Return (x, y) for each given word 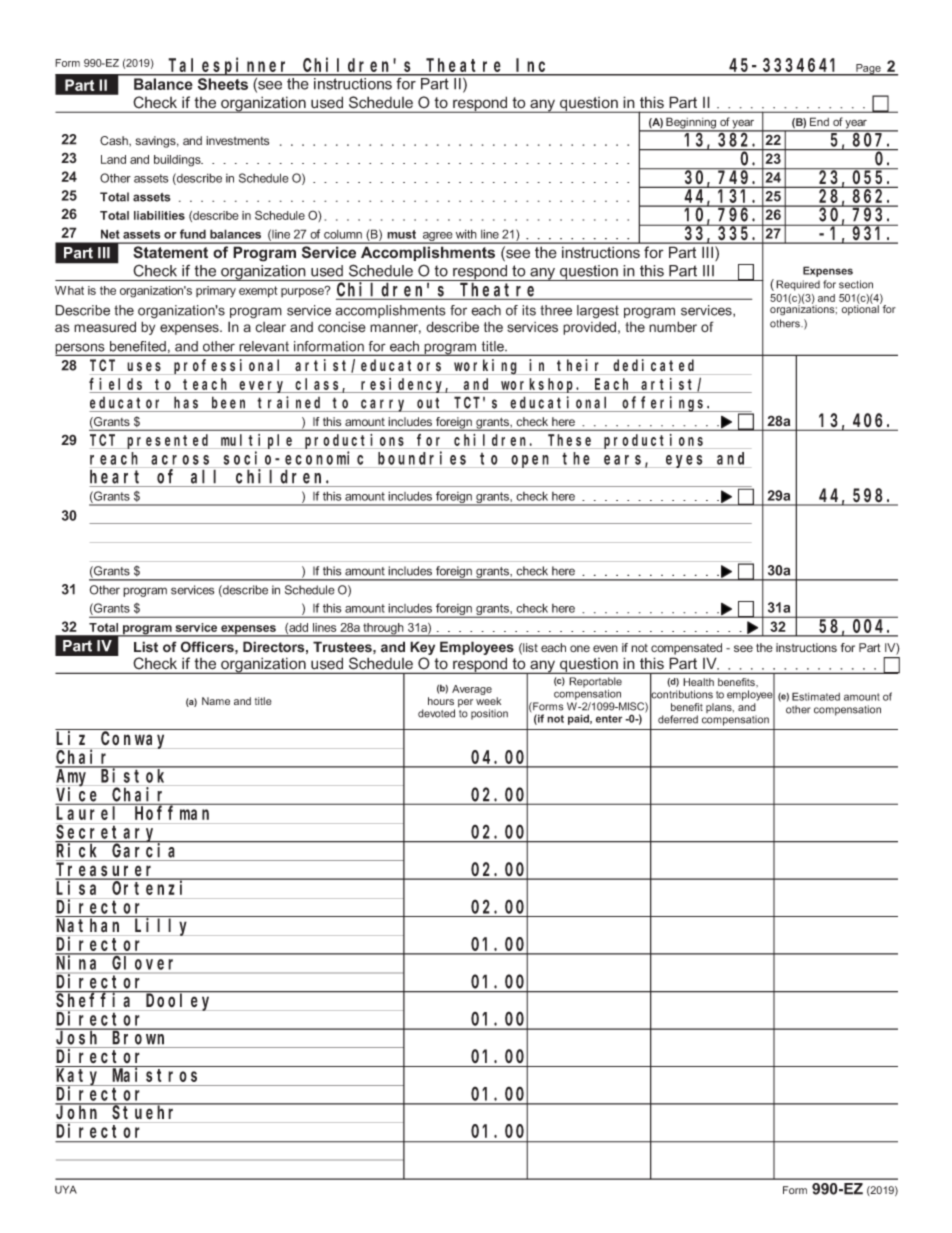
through (383, 630)
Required (798, 285)
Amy (74, 779)
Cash (115, 141)
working (486, 367)
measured (105, 327)
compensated (686, 649)
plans (720, 708)
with (466, 234)
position (489, 714)
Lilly (163, 926)
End (819, 121)
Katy (79, 1078)
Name (216, 701)
